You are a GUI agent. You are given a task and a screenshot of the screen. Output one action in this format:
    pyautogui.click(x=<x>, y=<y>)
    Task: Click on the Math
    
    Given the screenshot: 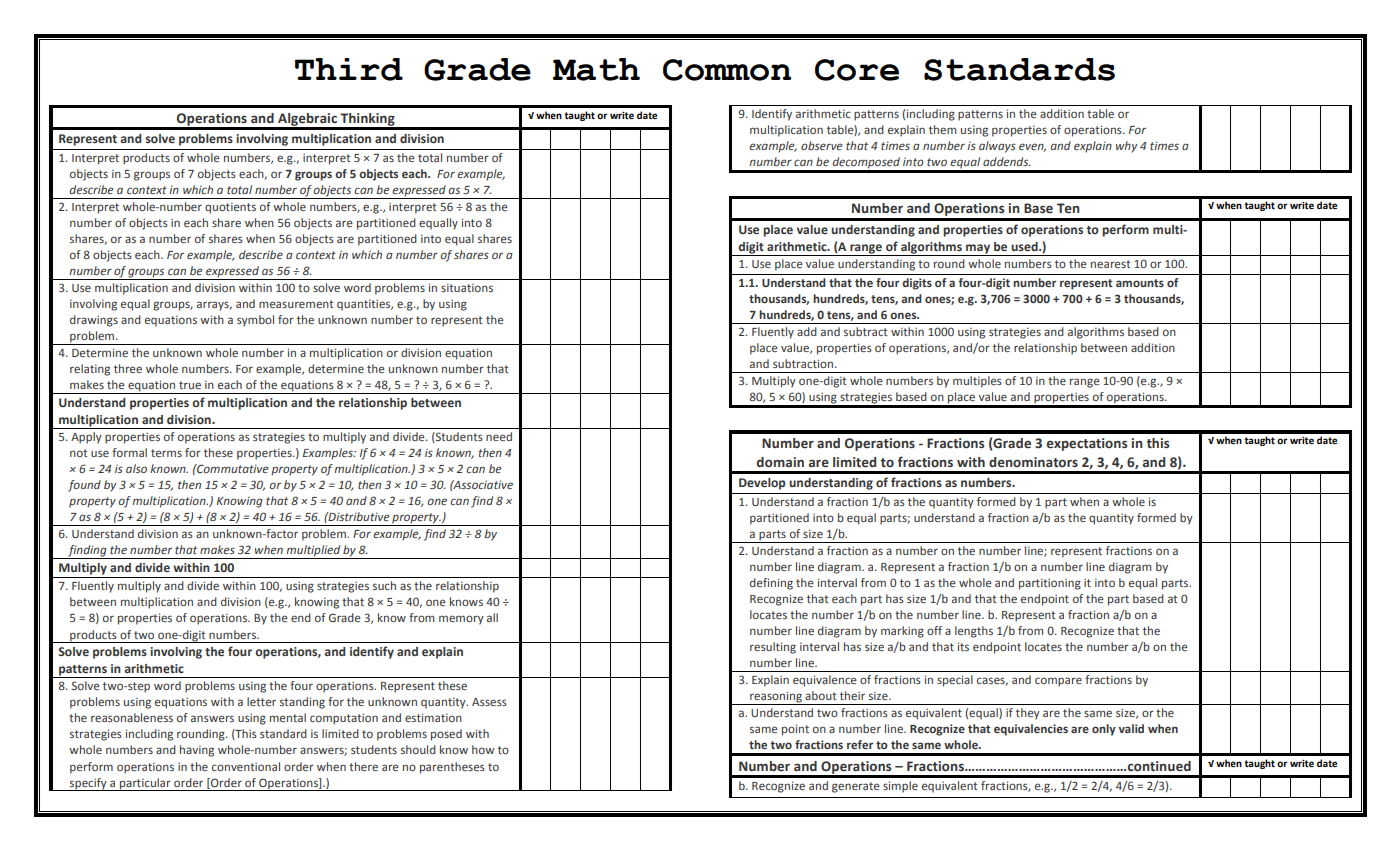 What is the action you would take?
    pyautogui.click(x=596, y=69)
